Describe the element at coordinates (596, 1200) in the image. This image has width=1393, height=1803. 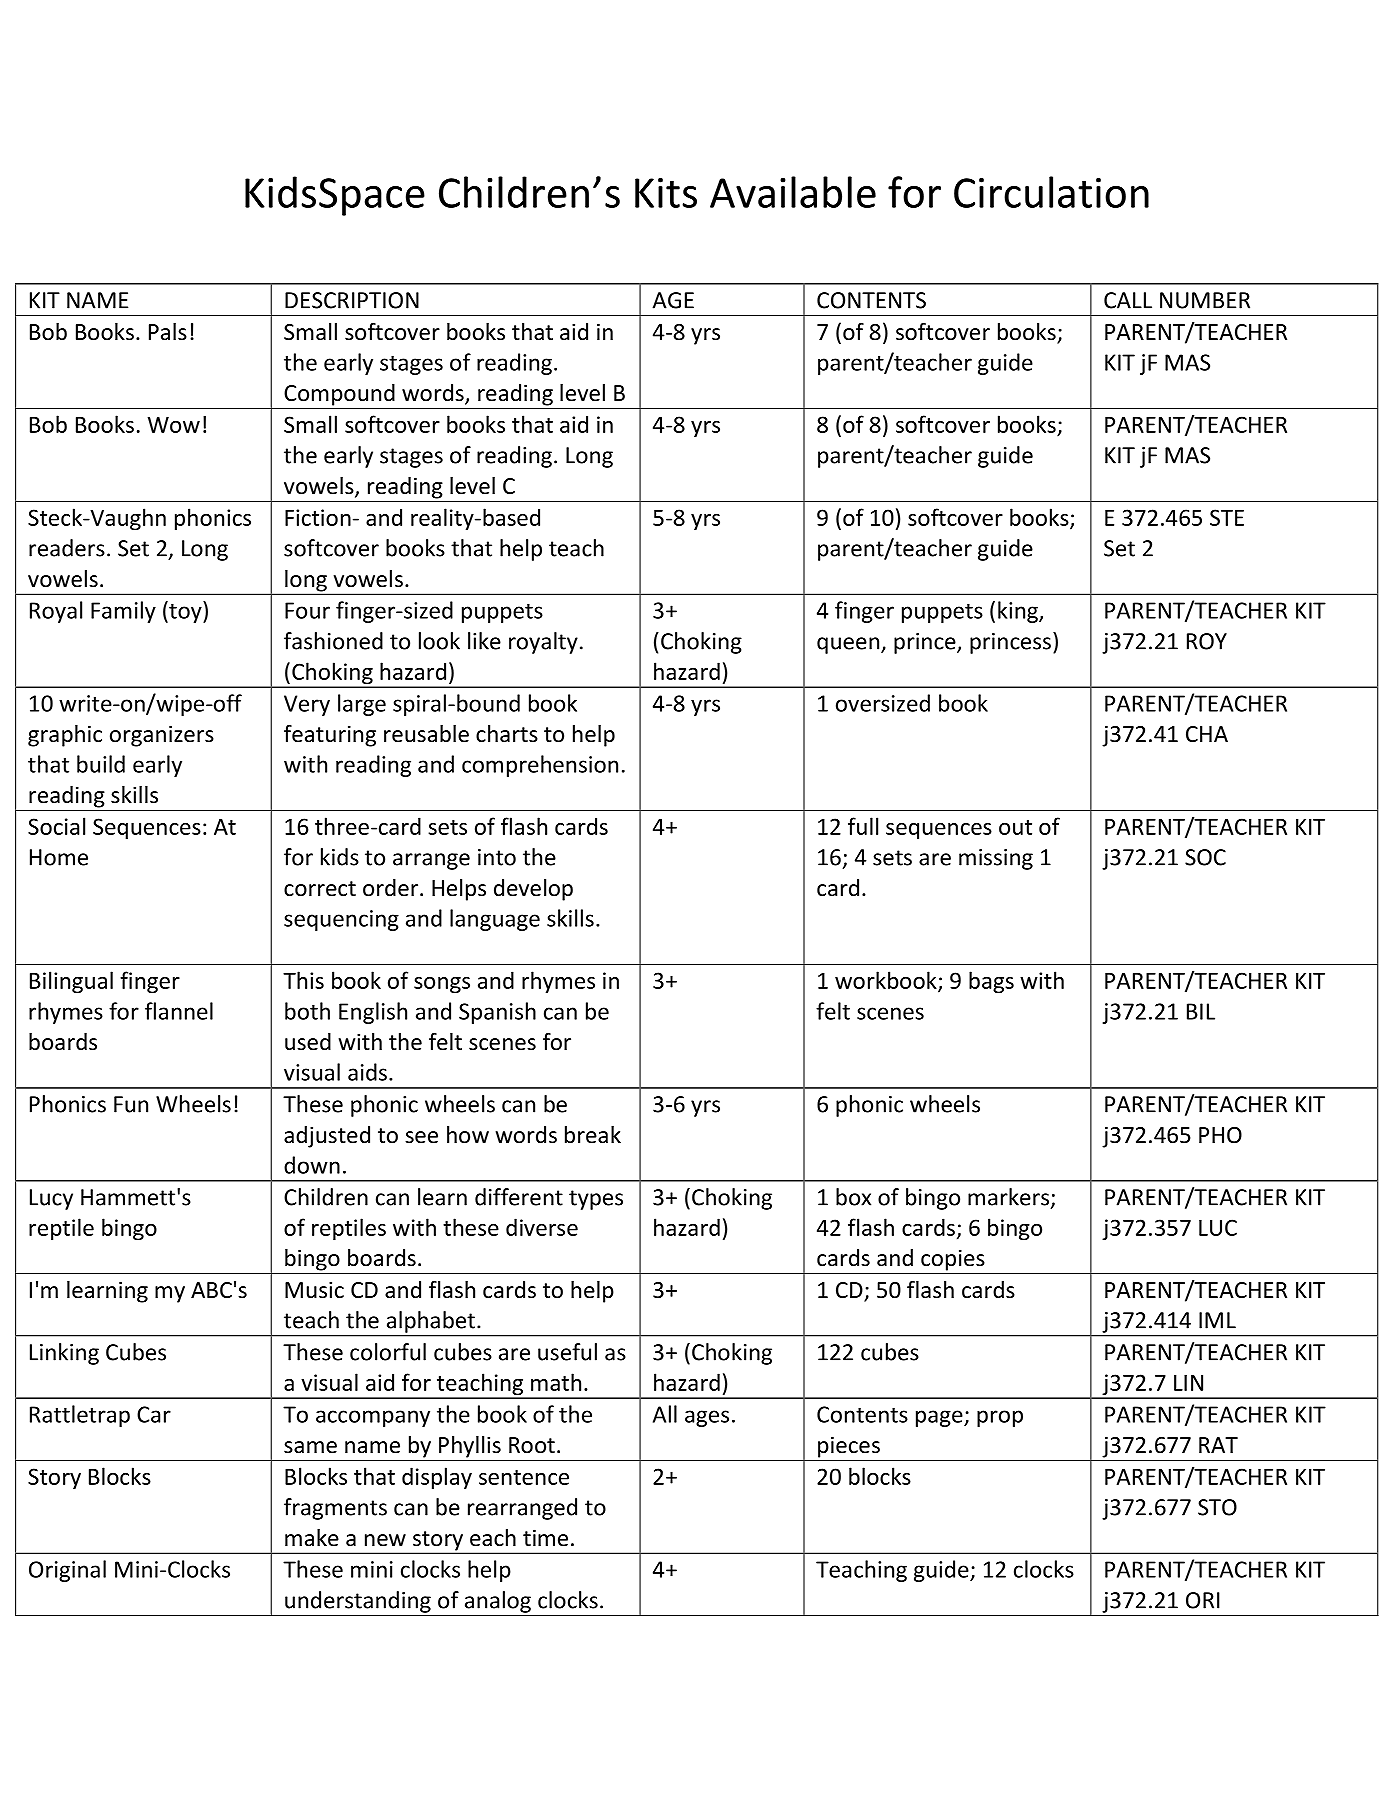
I see `types` at that location.
